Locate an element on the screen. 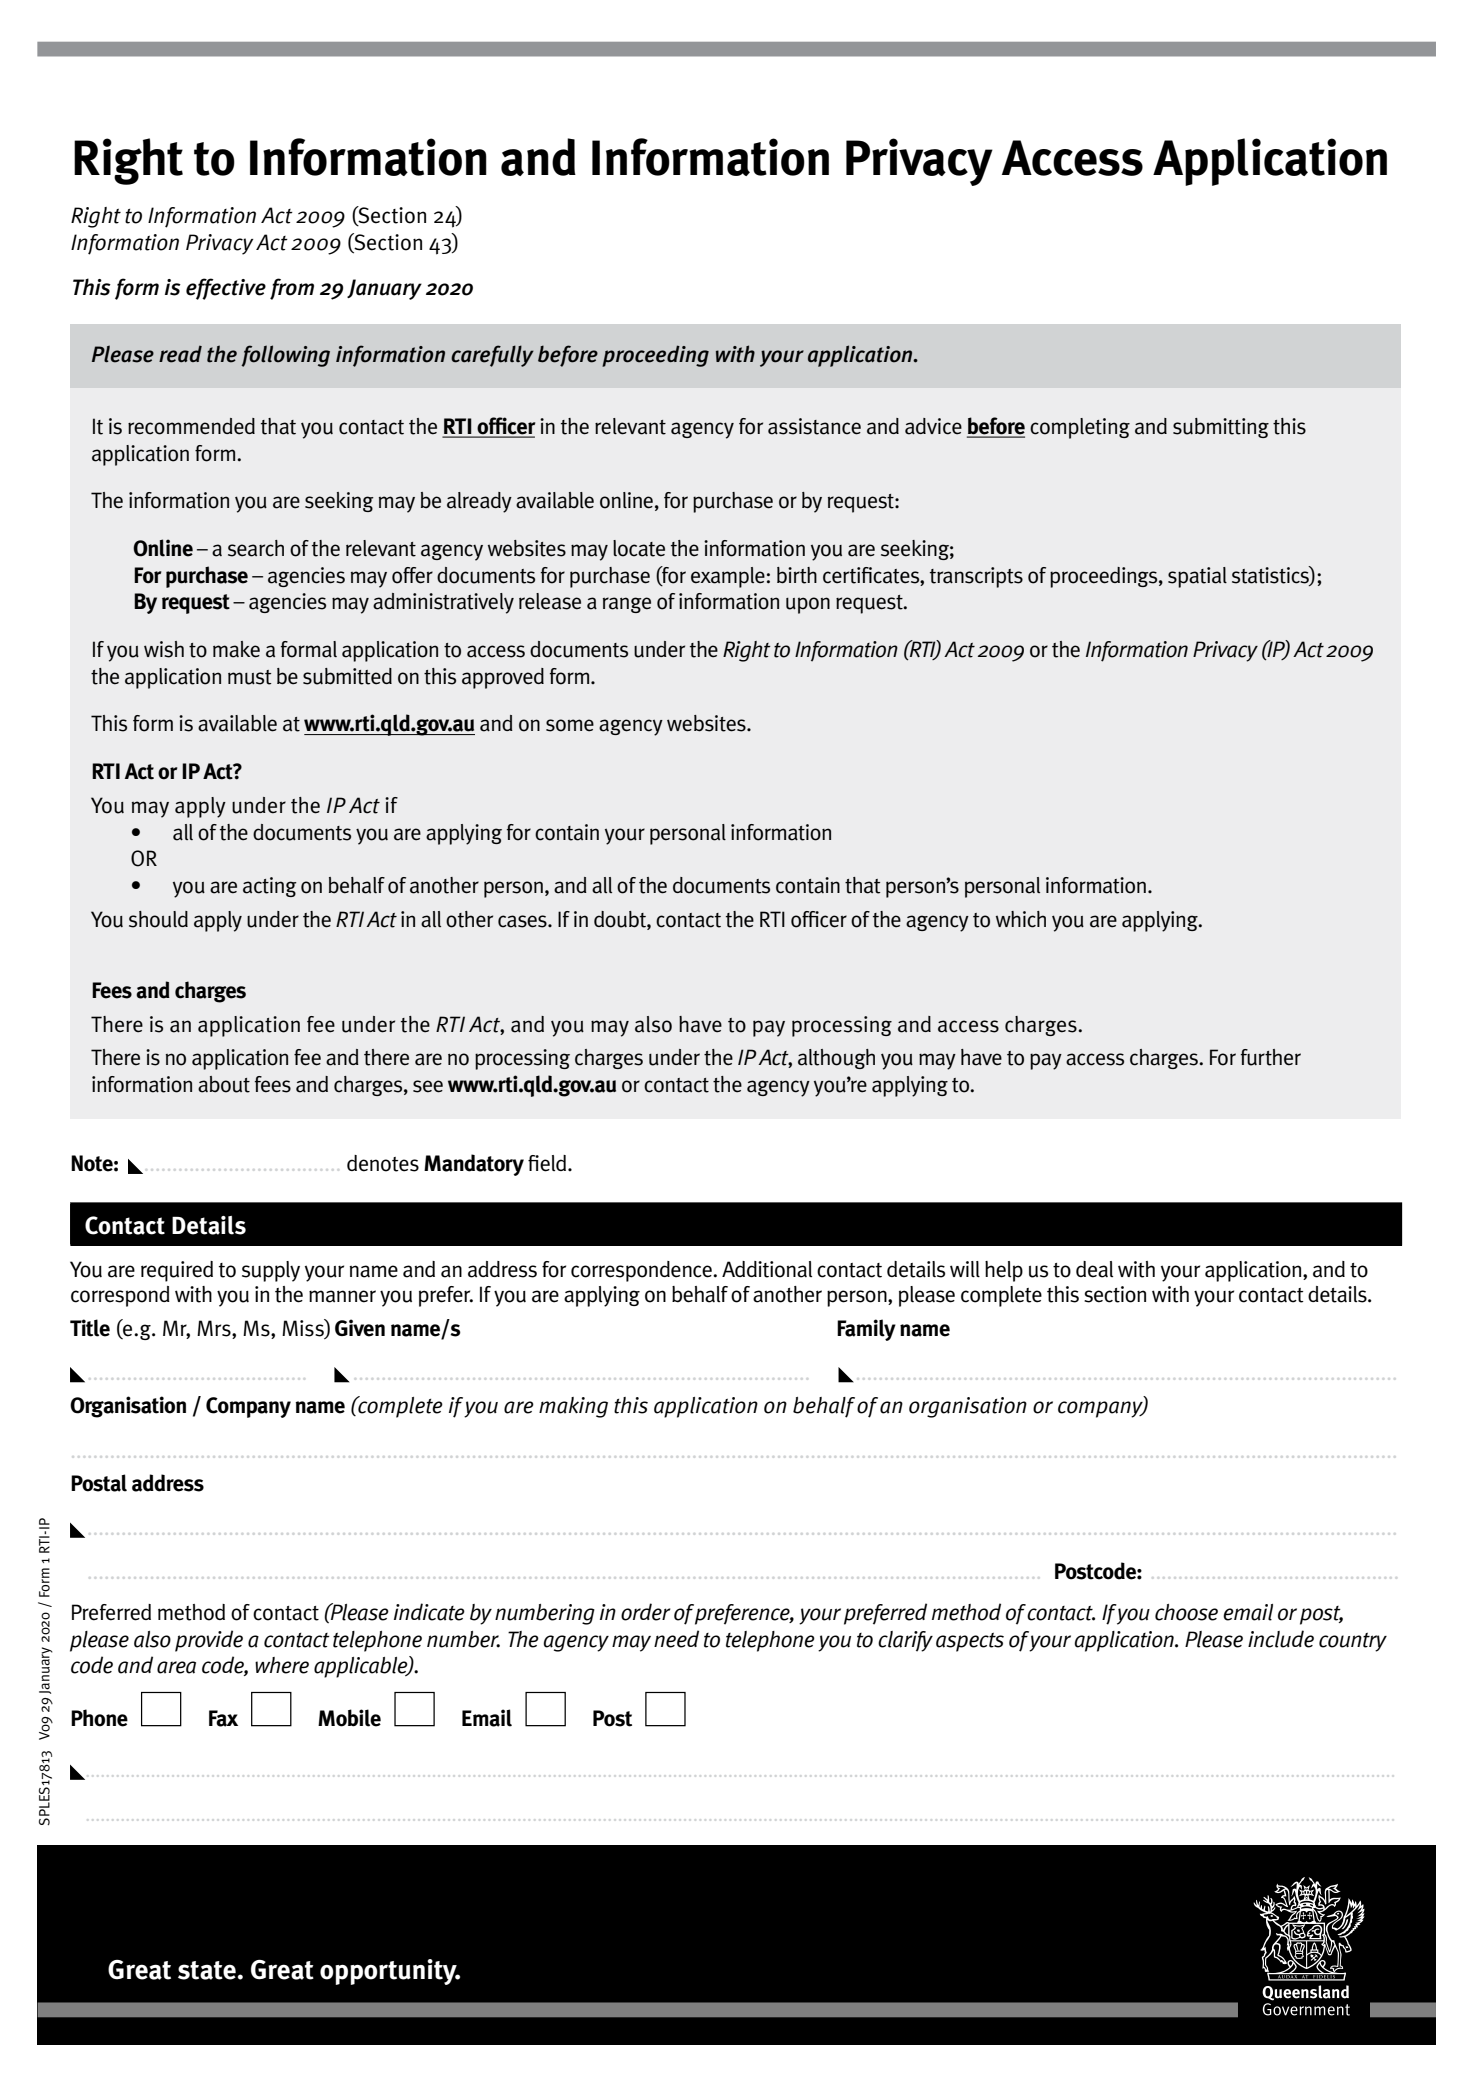 Image resolution: width=1471 pixels, height=2080 pixels. following is located at coordinates (285, 356).
